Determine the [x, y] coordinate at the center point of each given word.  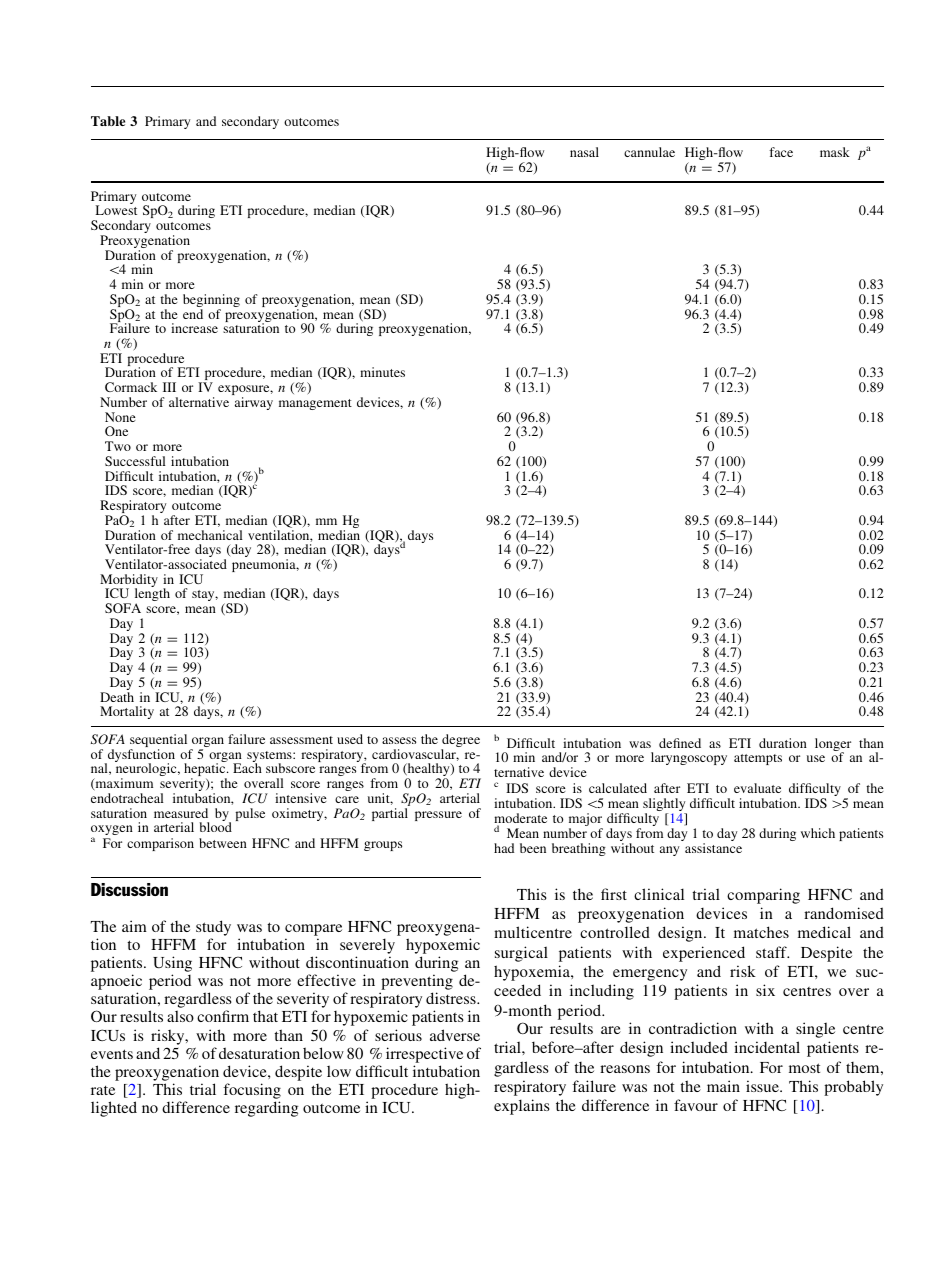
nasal [584, 152]
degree [460, 742]
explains [522, 1107]
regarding [266, 1109]
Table [108, 121]
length [152, 596]
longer [833, 746]
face [781, 152]
